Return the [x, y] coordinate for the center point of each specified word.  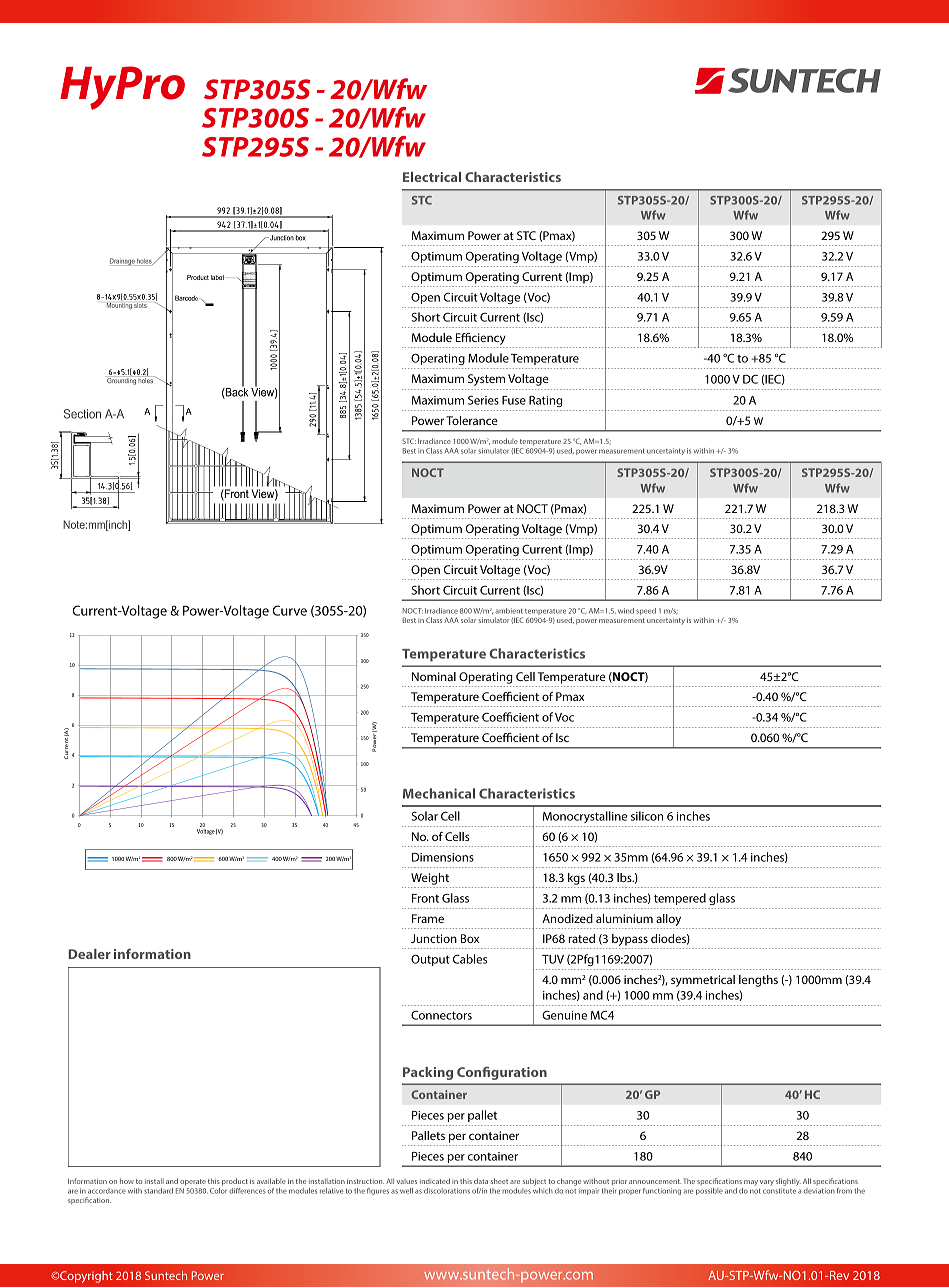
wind [626, 611]
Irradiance [441, 611]
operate [193, 1182]
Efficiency [480, 340]
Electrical [432, 177]
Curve [289, 610]
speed [646, 611]
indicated [435, 1181]
